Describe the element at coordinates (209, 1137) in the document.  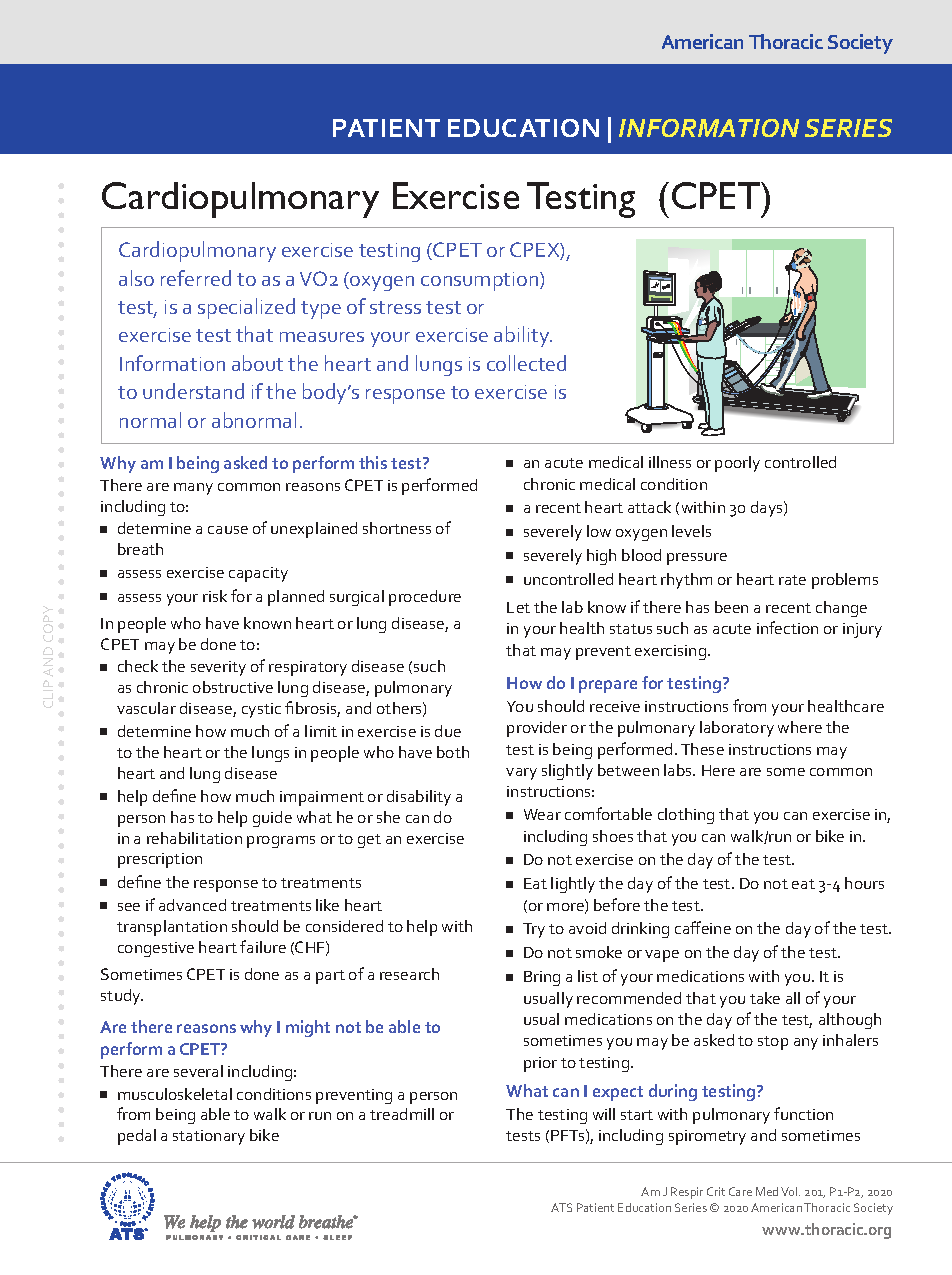
I see `stationary` at that location.
